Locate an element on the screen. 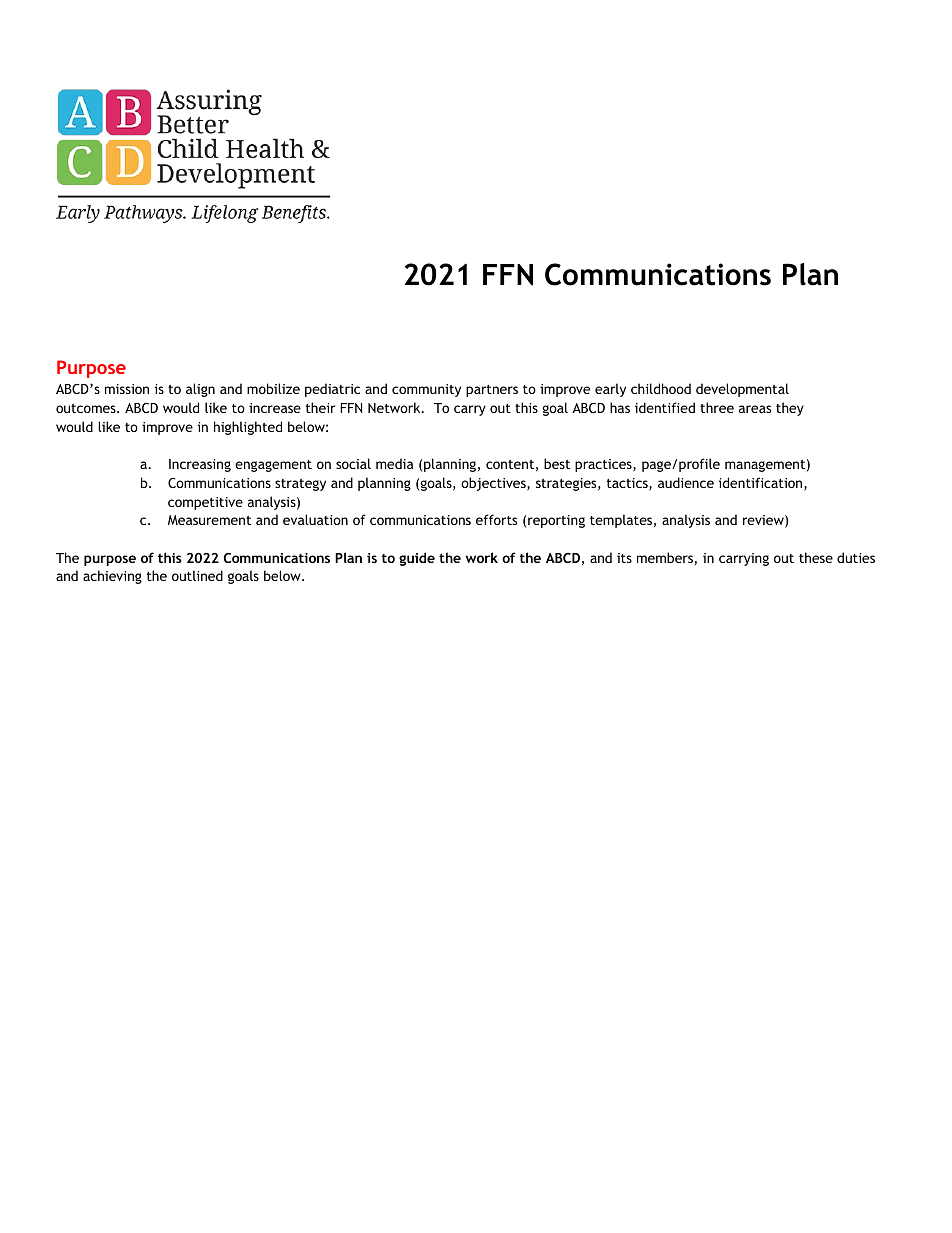 The image size is (952, 1233). strategy is located at coordinates (300, 485).
